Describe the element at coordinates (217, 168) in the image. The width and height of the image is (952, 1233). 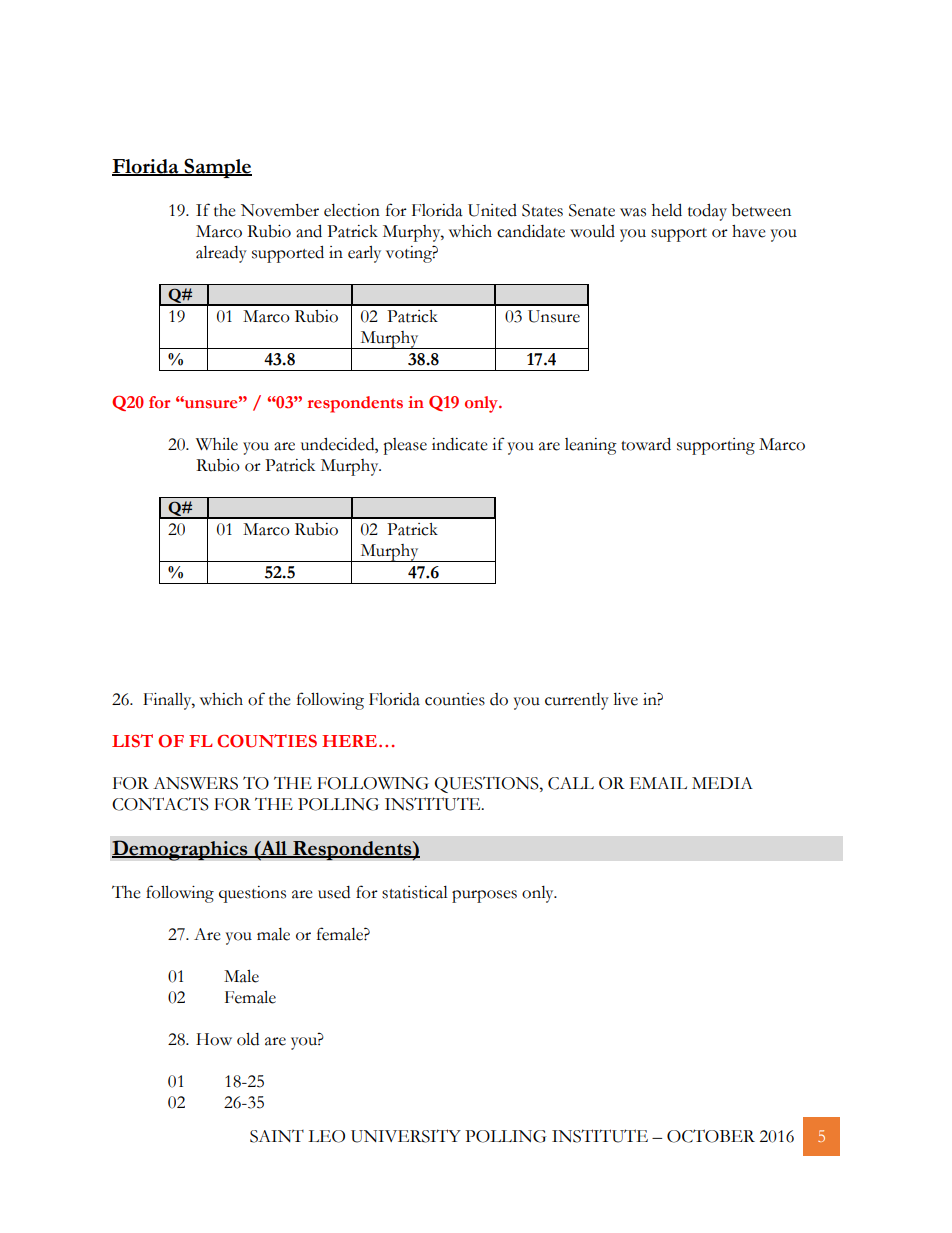
I see `Sample` at that location.
